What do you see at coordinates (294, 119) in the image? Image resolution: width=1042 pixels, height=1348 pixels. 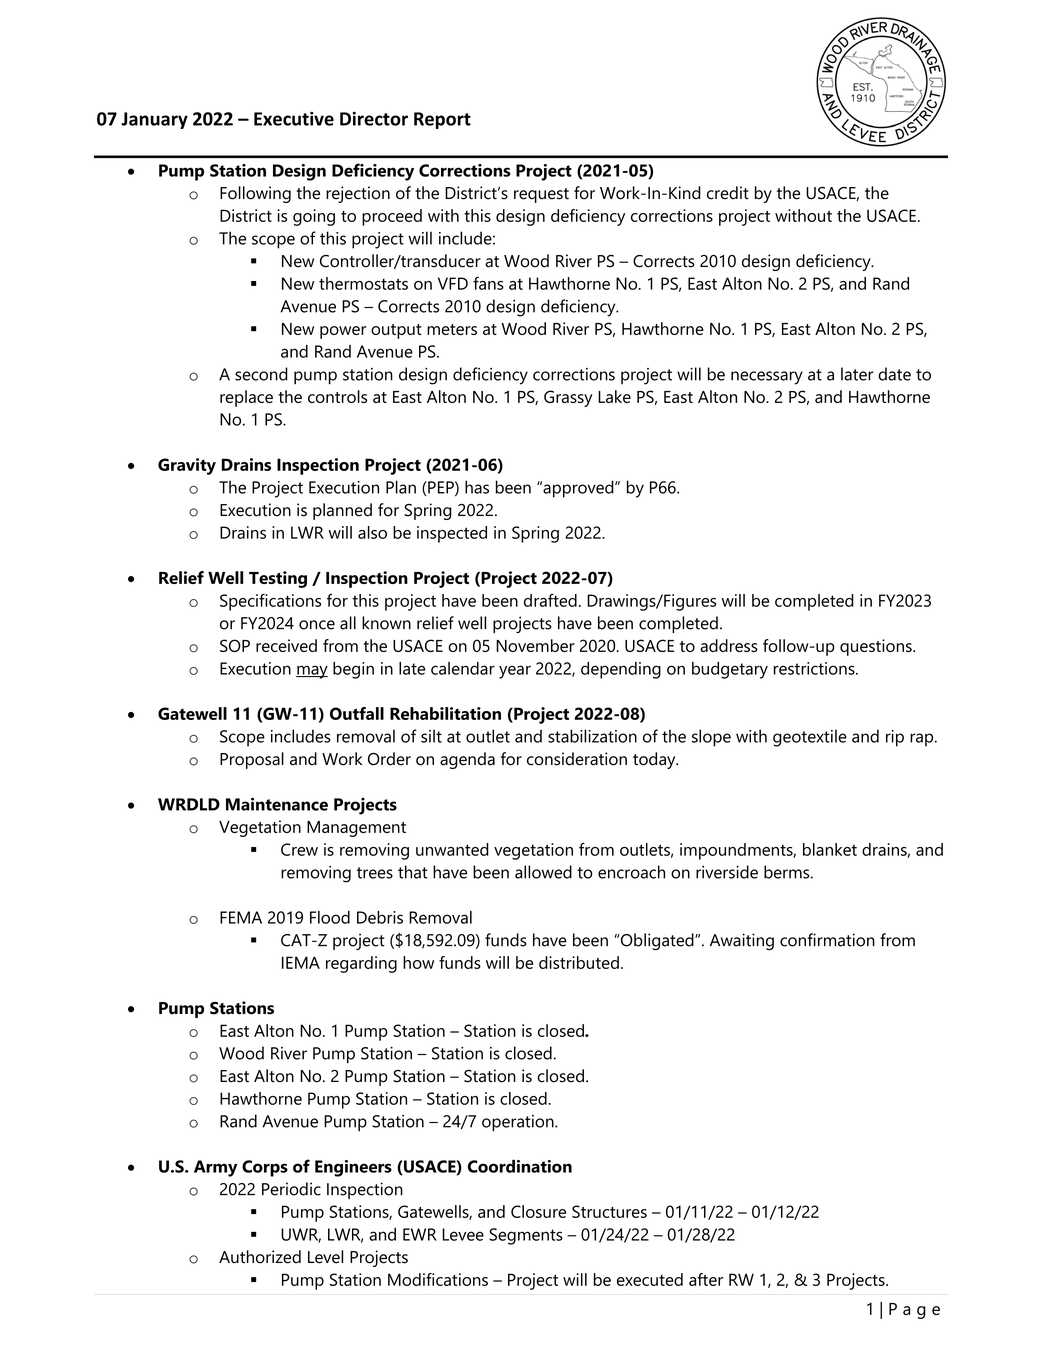 I see `Executive` at bounding box center [294, 119].
